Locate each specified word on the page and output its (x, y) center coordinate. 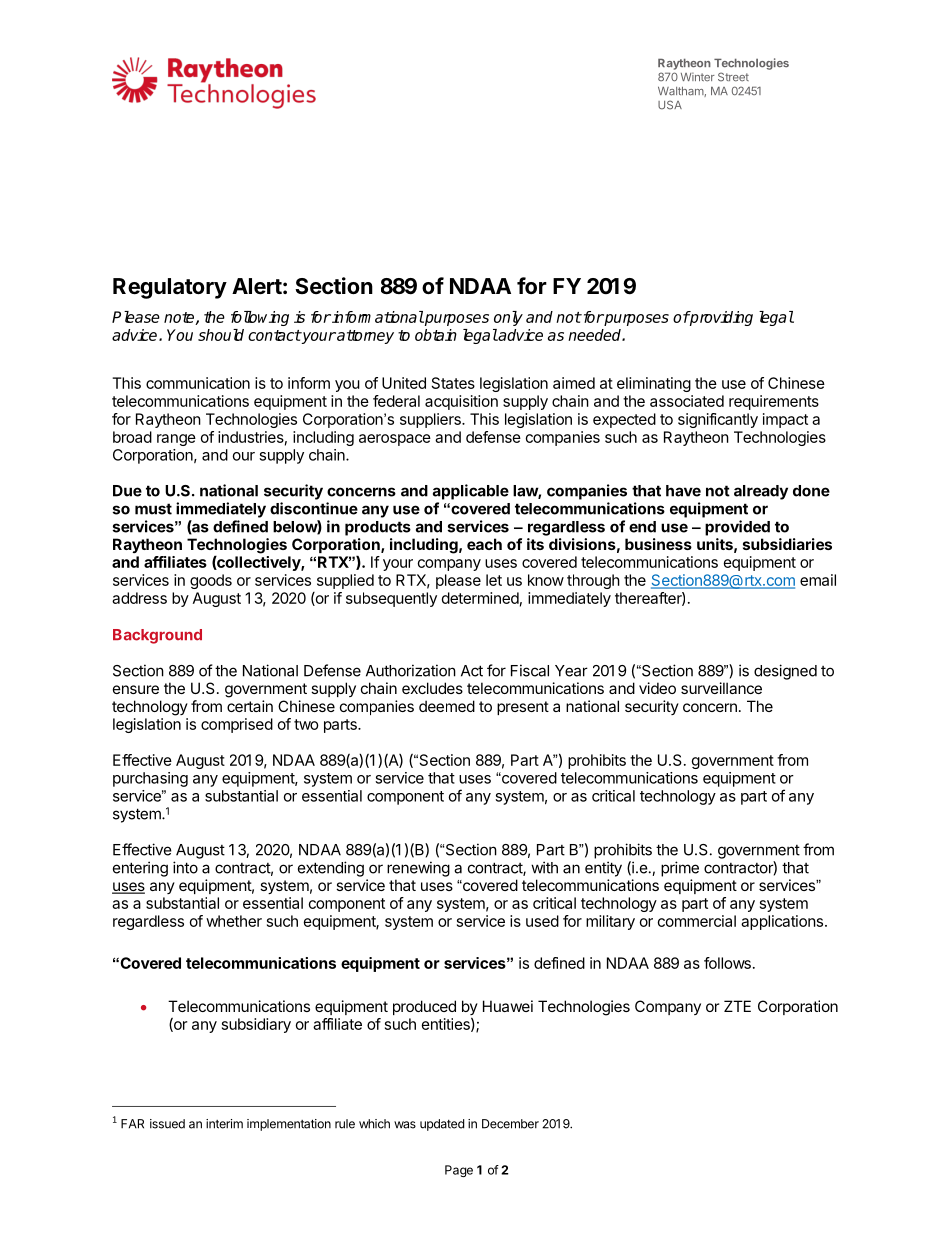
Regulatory (170, 288)
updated (442, 1125)
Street (733, 77)
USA (670, 105)
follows (727, 963)
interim (224, 1124)
